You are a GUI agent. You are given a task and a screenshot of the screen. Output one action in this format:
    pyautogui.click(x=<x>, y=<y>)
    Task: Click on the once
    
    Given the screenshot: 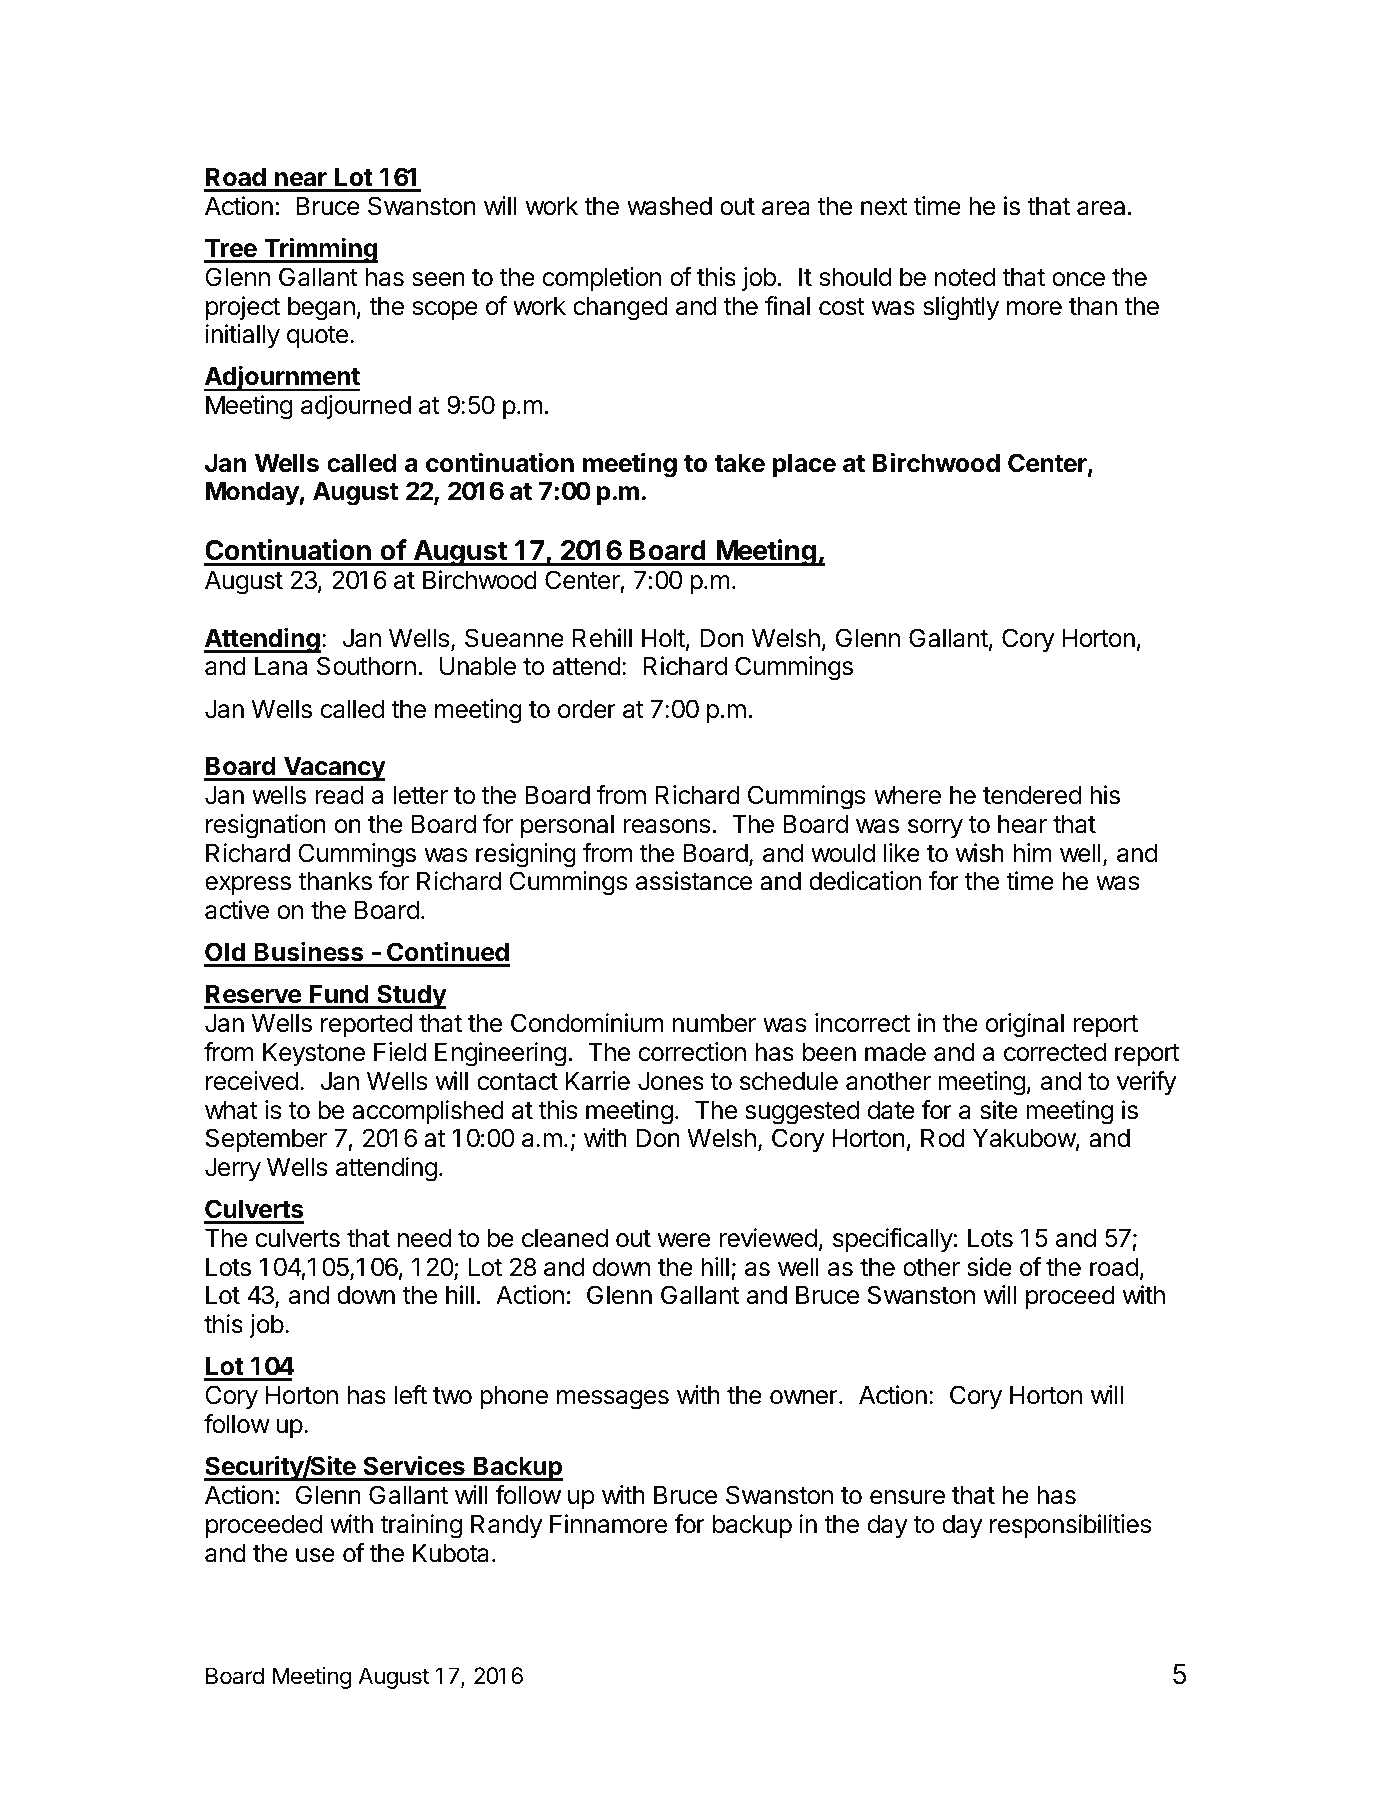 What is the action you would take?
    pyautogui.click(x=1078, y=279)
